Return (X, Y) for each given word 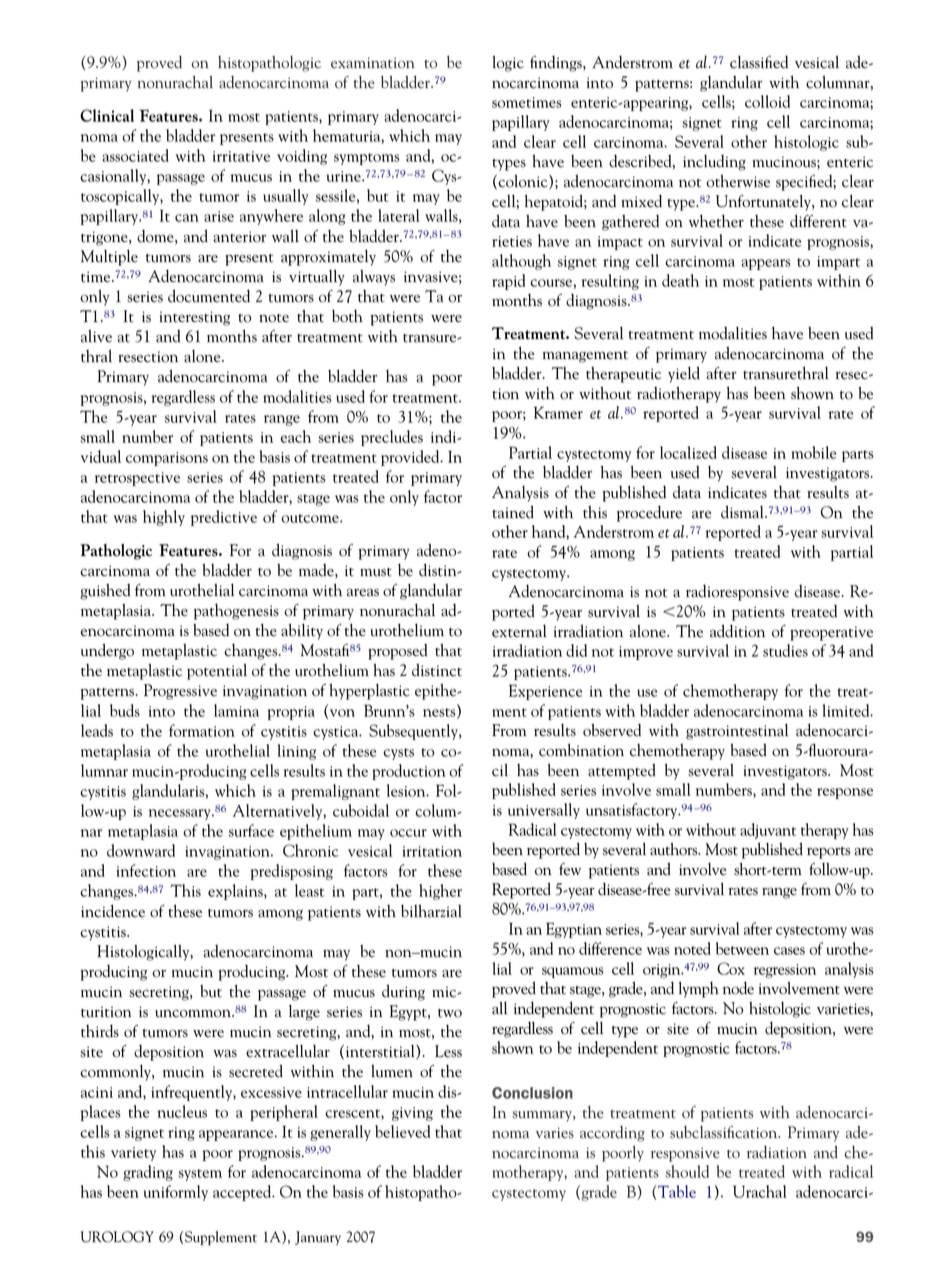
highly (164, 518)
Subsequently (414, 732)
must (376, 572)
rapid (508, 282)
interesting (195, 318)
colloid (767, 101)
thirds (100, 1031)
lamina (236, 710)
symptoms (367, 159)
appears (766, 264)
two (450, 1013)
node (738, 988)
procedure (649, 513)
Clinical (107, 115)
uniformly (176, 1193)
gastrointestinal (737, 732)
